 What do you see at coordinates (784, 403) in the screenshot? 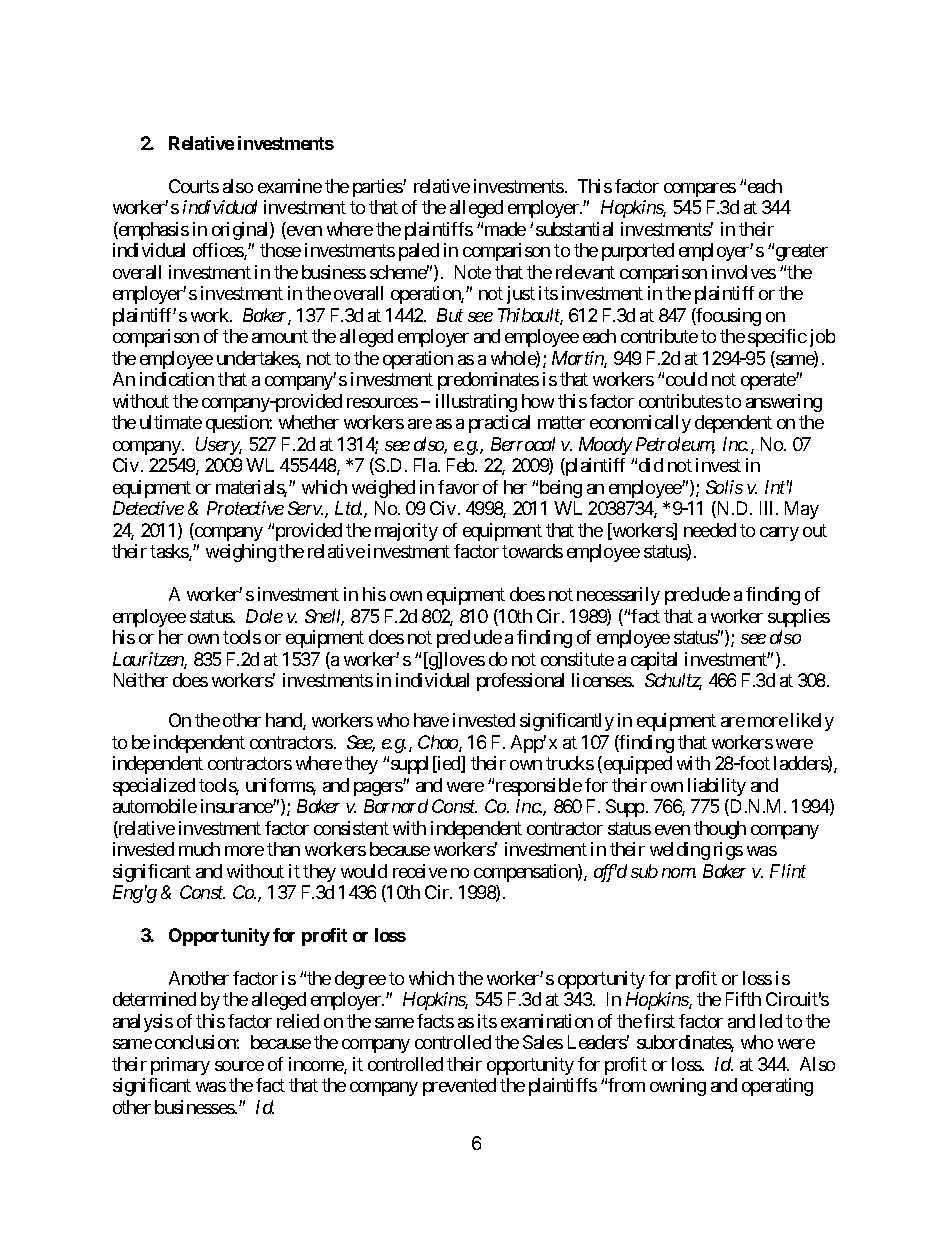
I see `answering` at bounding box center [784, 403].
